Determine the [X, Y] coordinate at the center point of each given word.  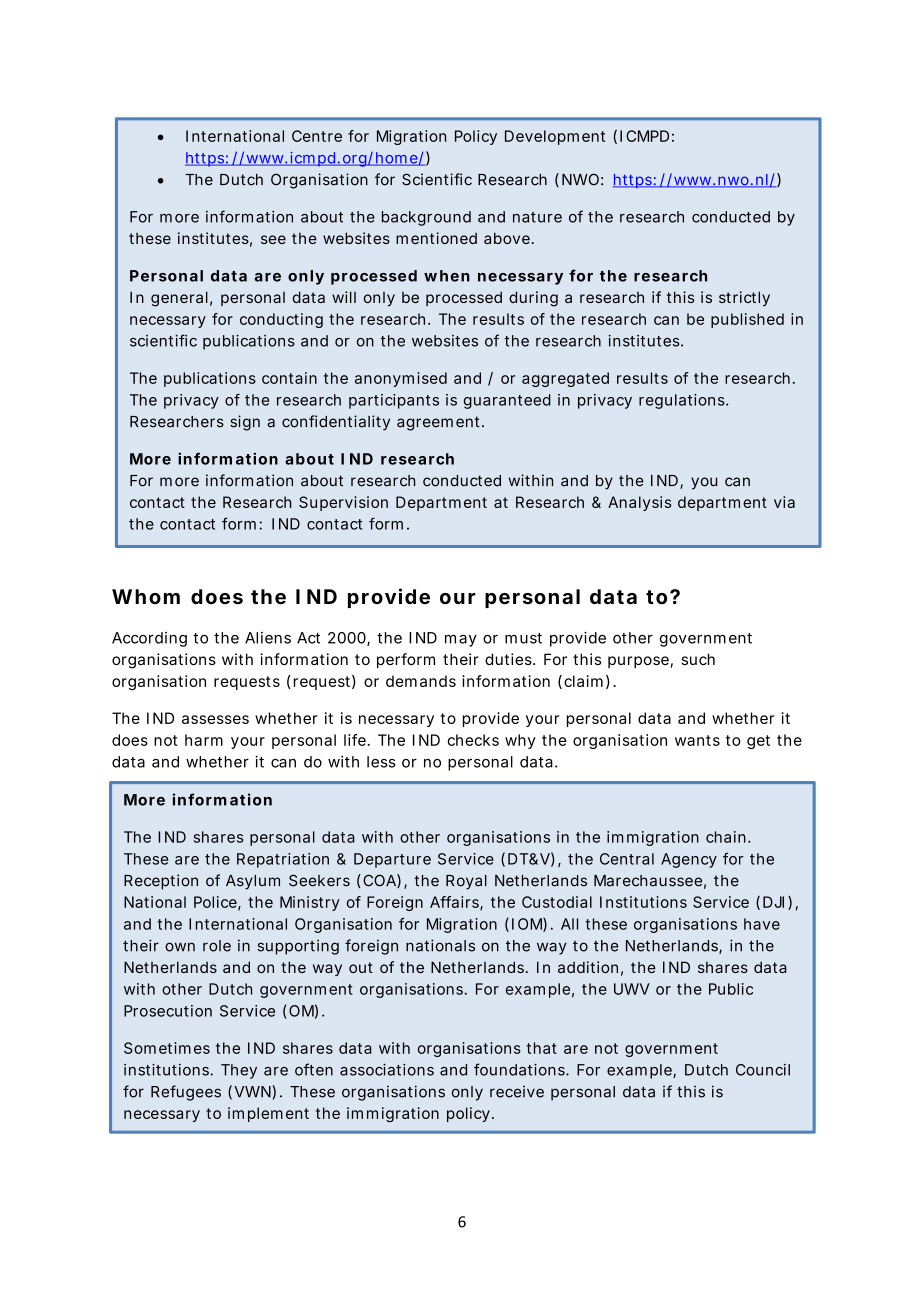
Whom [146, 596]
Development [555, 137]
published [747, 320]
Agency [689, 860]
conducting [281, 320]
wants [697, 740]
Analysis [640, 503]
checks [473, 740]
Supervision [343, 503]
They [239, 1071]
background [426, 218]
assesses [215, 719]
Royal [466, 882]
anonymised [401, 379]
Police [216, 903]
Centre [317, 136]
